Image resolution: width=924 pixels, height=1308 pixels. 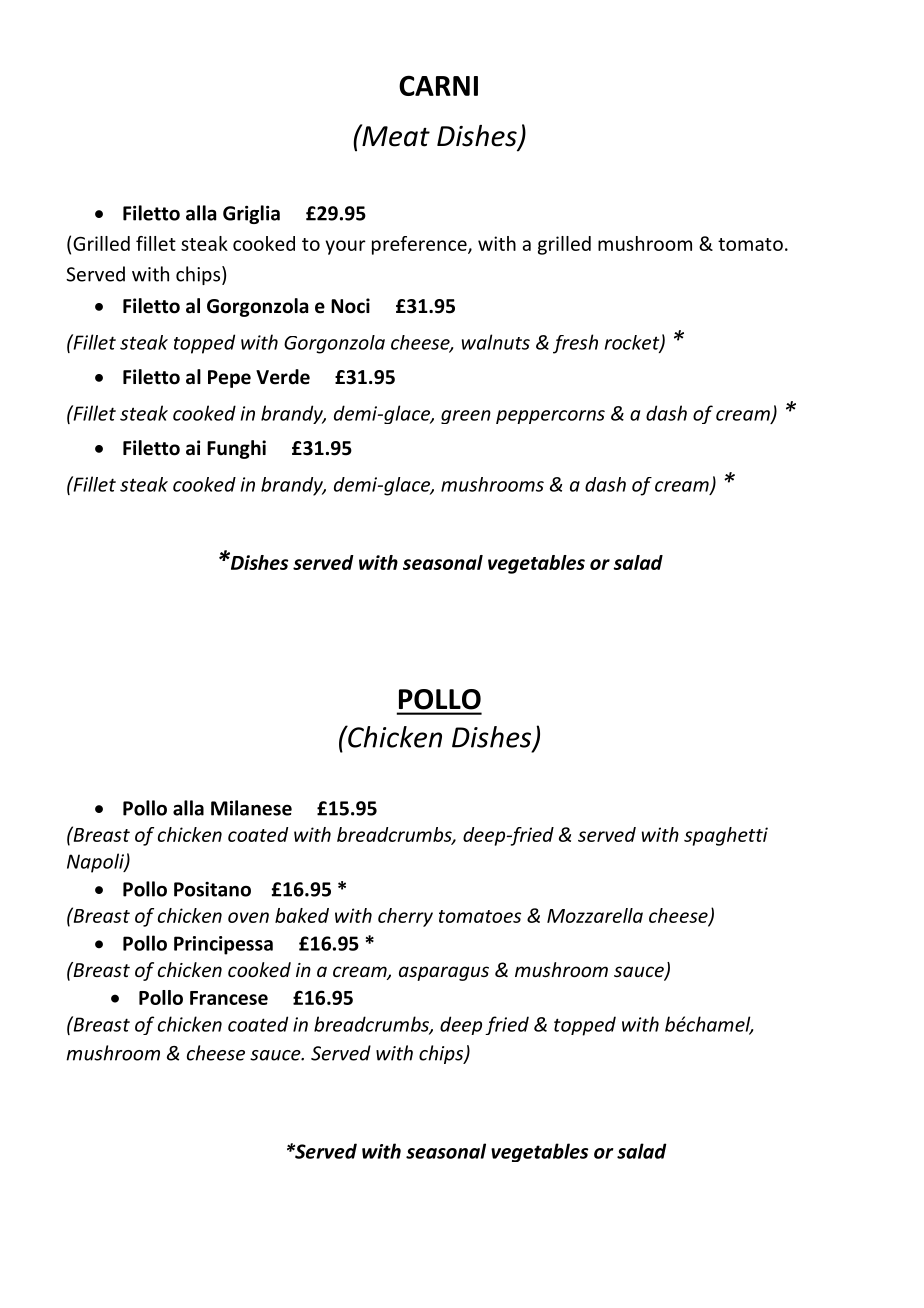 I want to click on your, so click(x=345, y=247).
